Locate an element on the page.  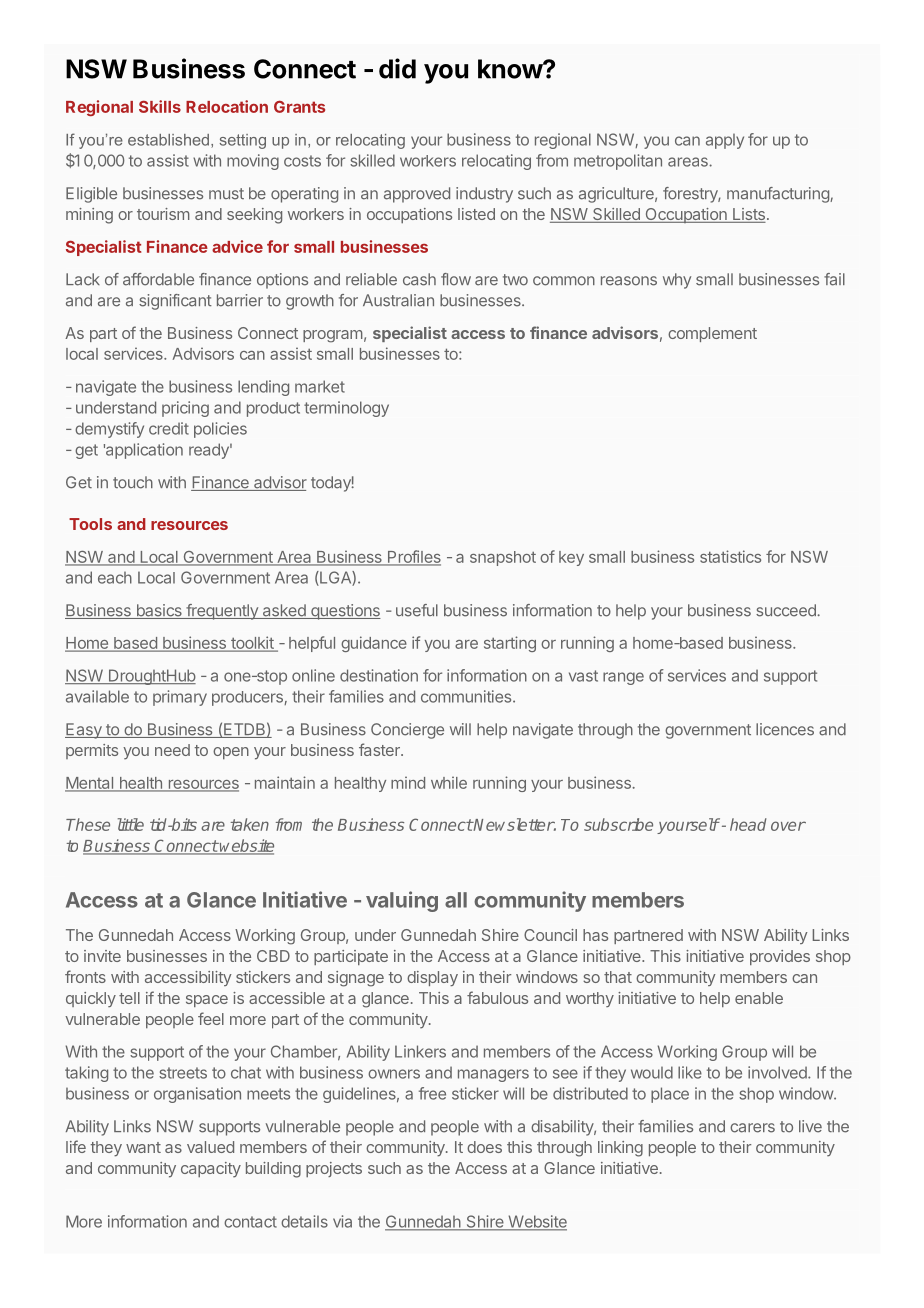
Profiles is located at coordinates (413, 557).
